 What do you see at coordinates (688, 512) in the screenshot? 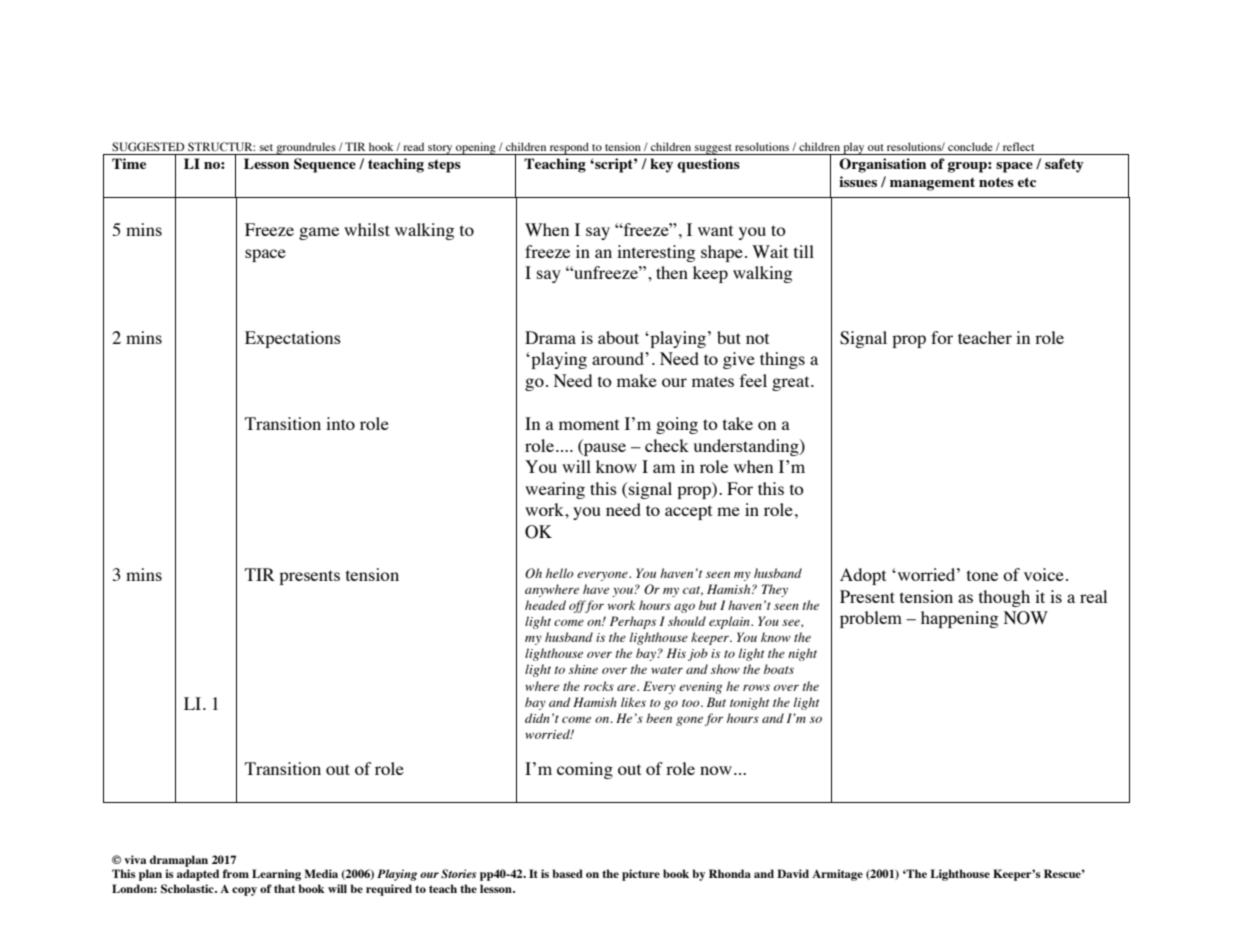
I see `accept` at bounding box center [688, 512].
